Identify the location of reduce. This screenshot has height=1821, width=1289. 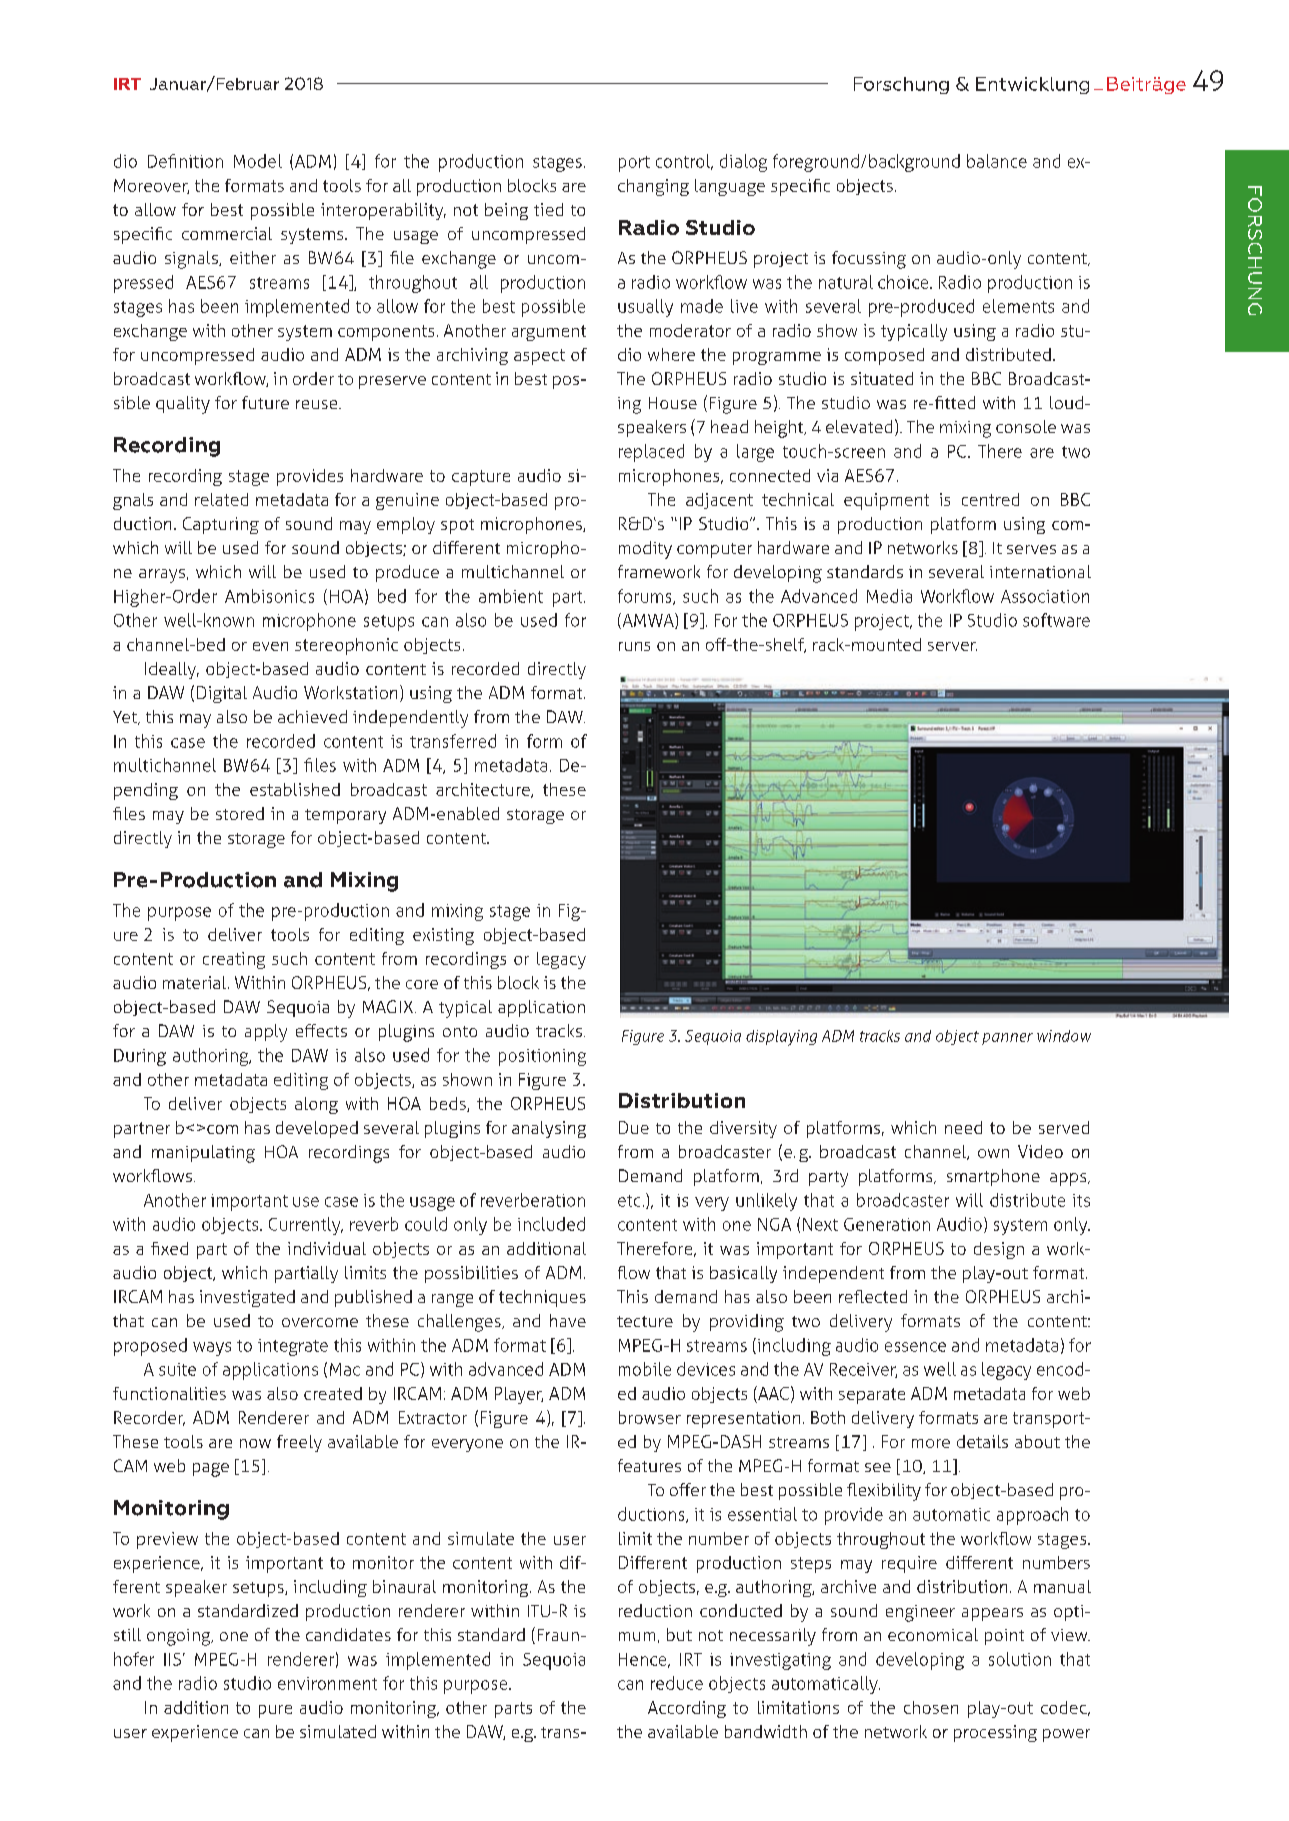
(677, 1683).
